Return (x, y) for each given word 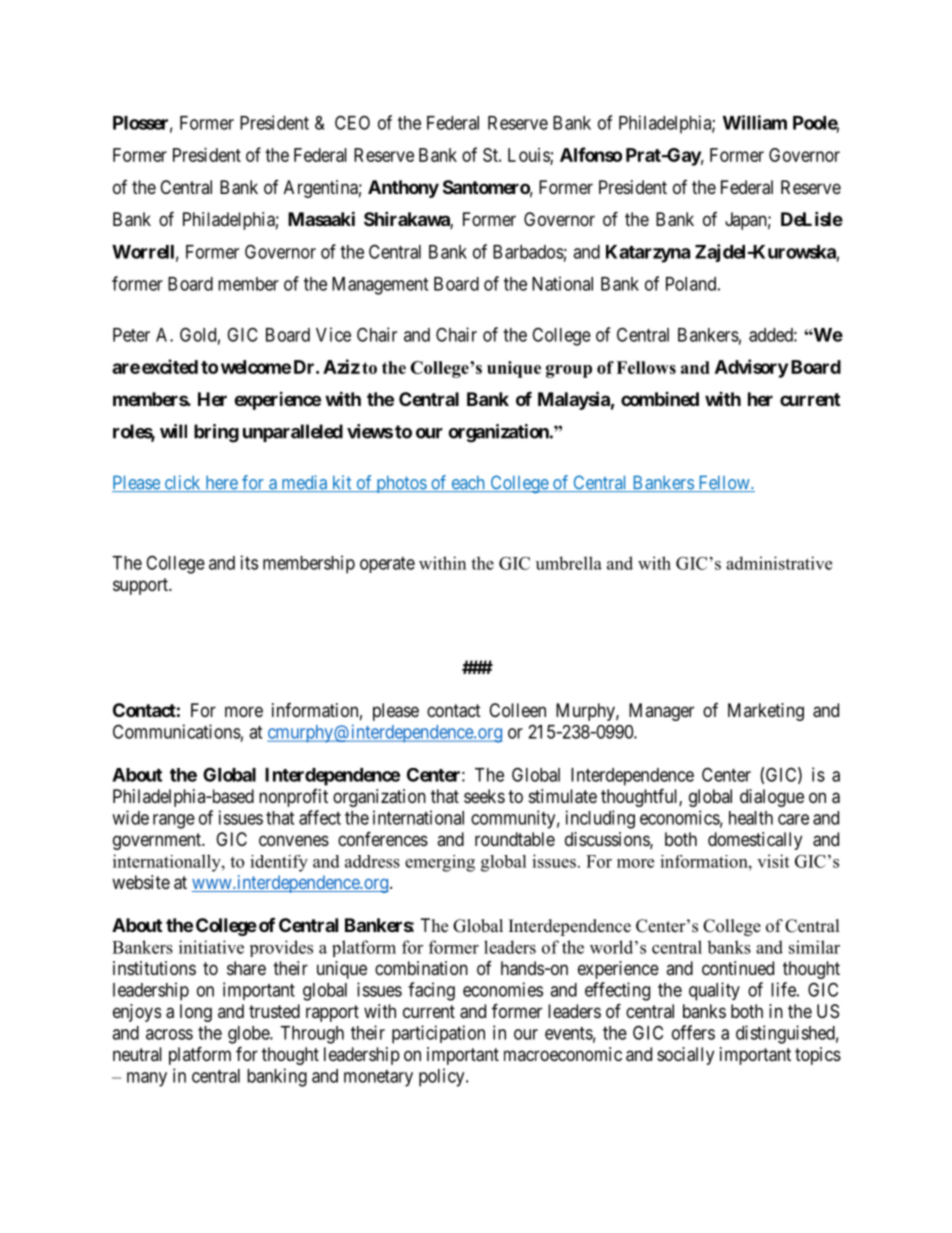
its (249, 562)
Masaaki (321, 218)
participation (438, 1034)
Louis (529, 156)
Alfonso (591, 154)
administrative (779, 563)
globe (249, 1035)
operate (387, 565)
